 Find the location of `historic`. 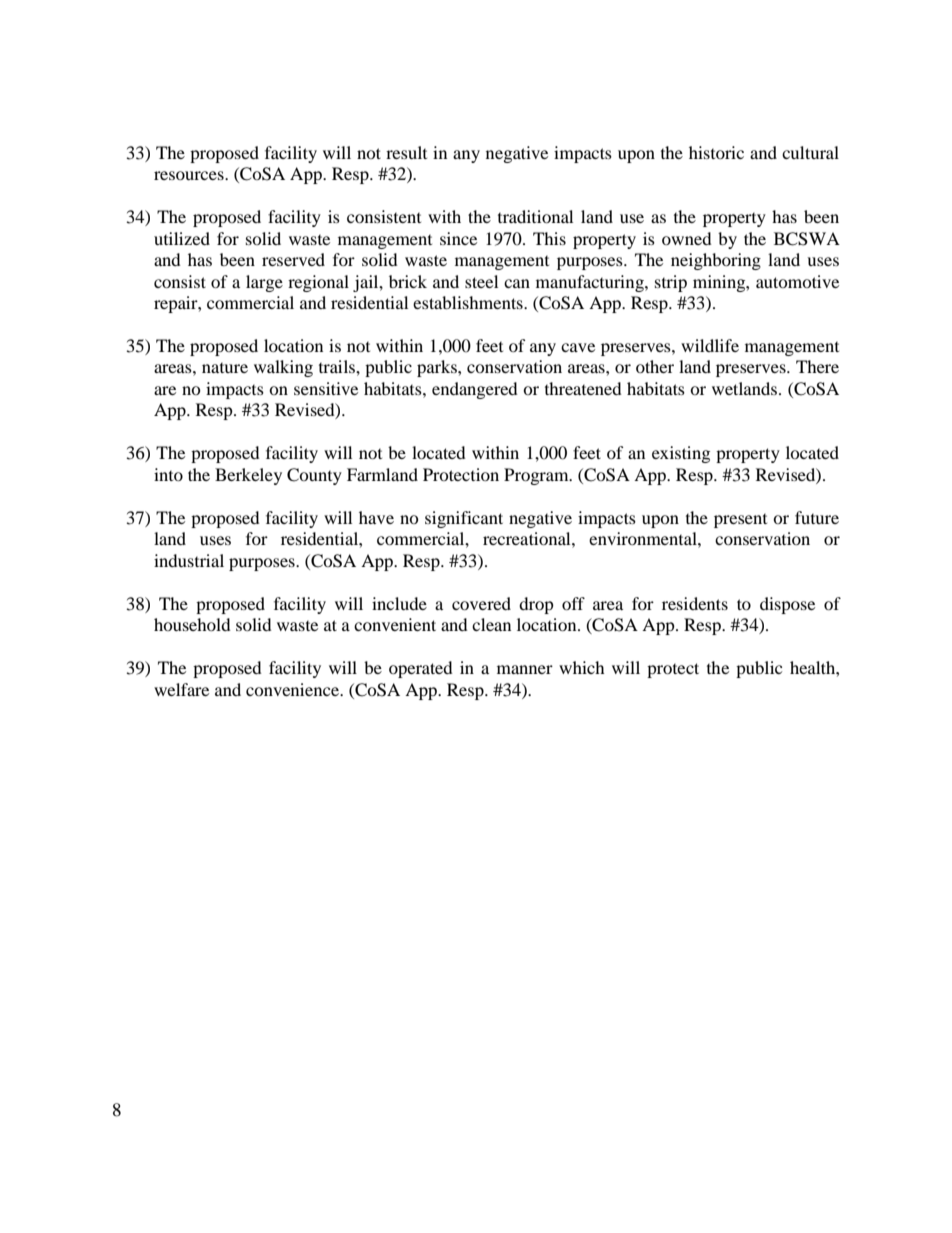

historic is located at coordinates (716, 152).
